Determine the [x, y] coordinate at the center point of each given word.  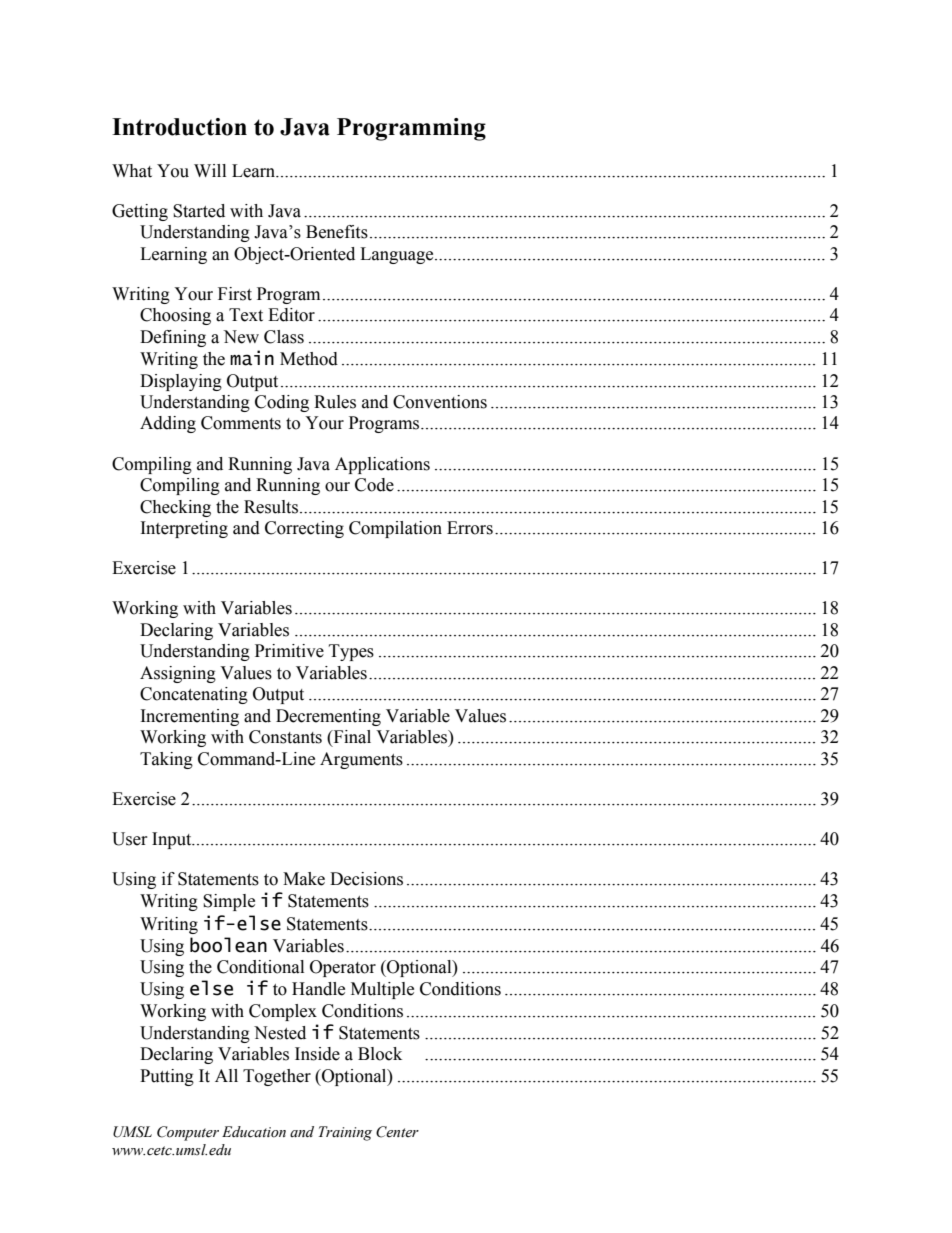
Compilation [395, 529]
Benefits [337, 232]
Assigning [178, 674]
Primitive [289, 651]
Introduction [179, 127]
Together [277, 1077]
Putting [167, 1077]
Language [398, 255]
